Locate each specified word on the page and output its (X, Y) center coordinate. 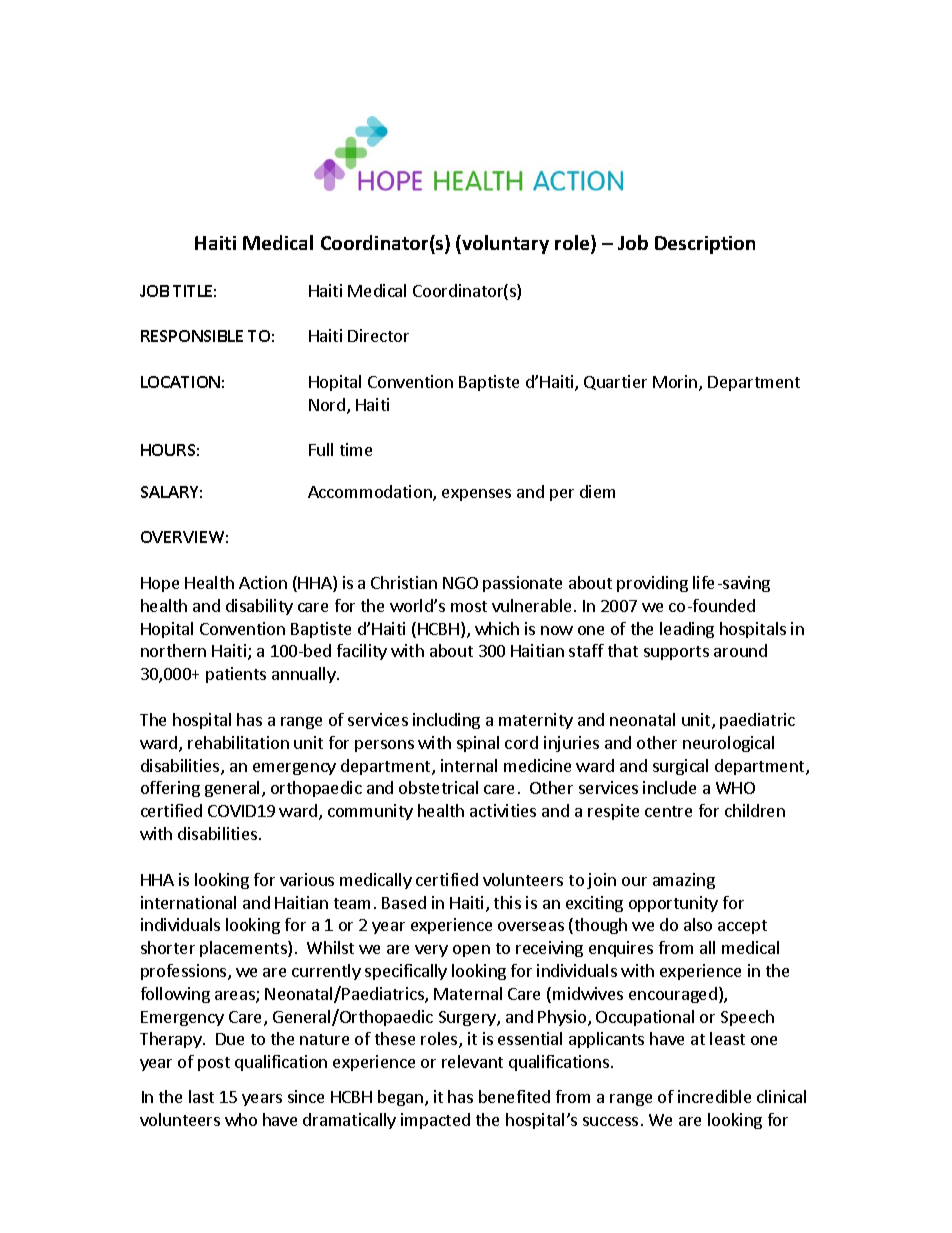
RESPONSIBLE (192, 336)
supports (676, 653)
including (446, 721)
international (188, 902)
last (201, 1096)
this (507, 902)
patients (236, 675)
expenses (476, 495)
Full (321, 449)
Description (705, 245)
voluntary (504, 244)
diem (597, 491)
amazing (684, 881)
